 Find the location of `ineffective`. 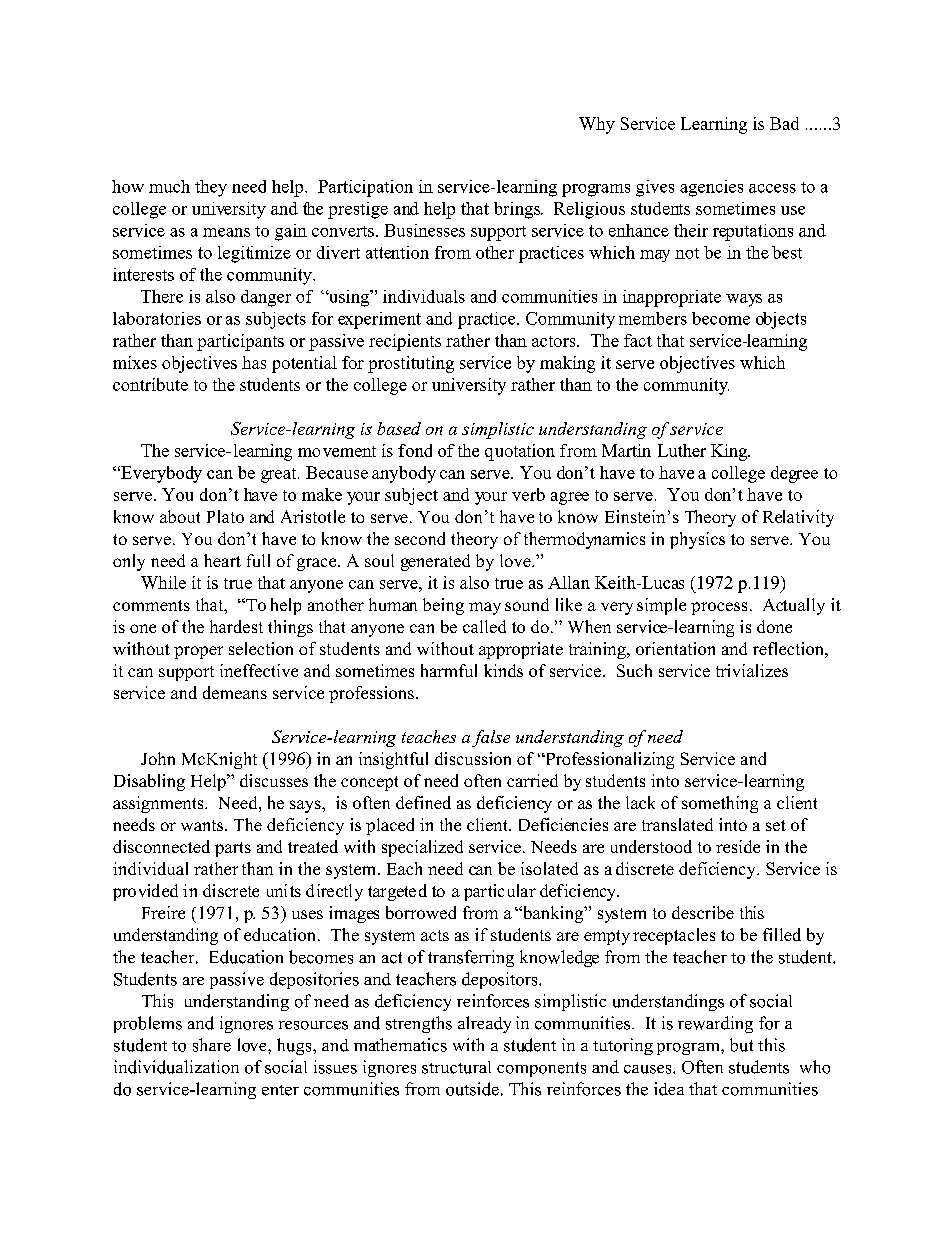

ineffective is located at coordinates (259, 670).
